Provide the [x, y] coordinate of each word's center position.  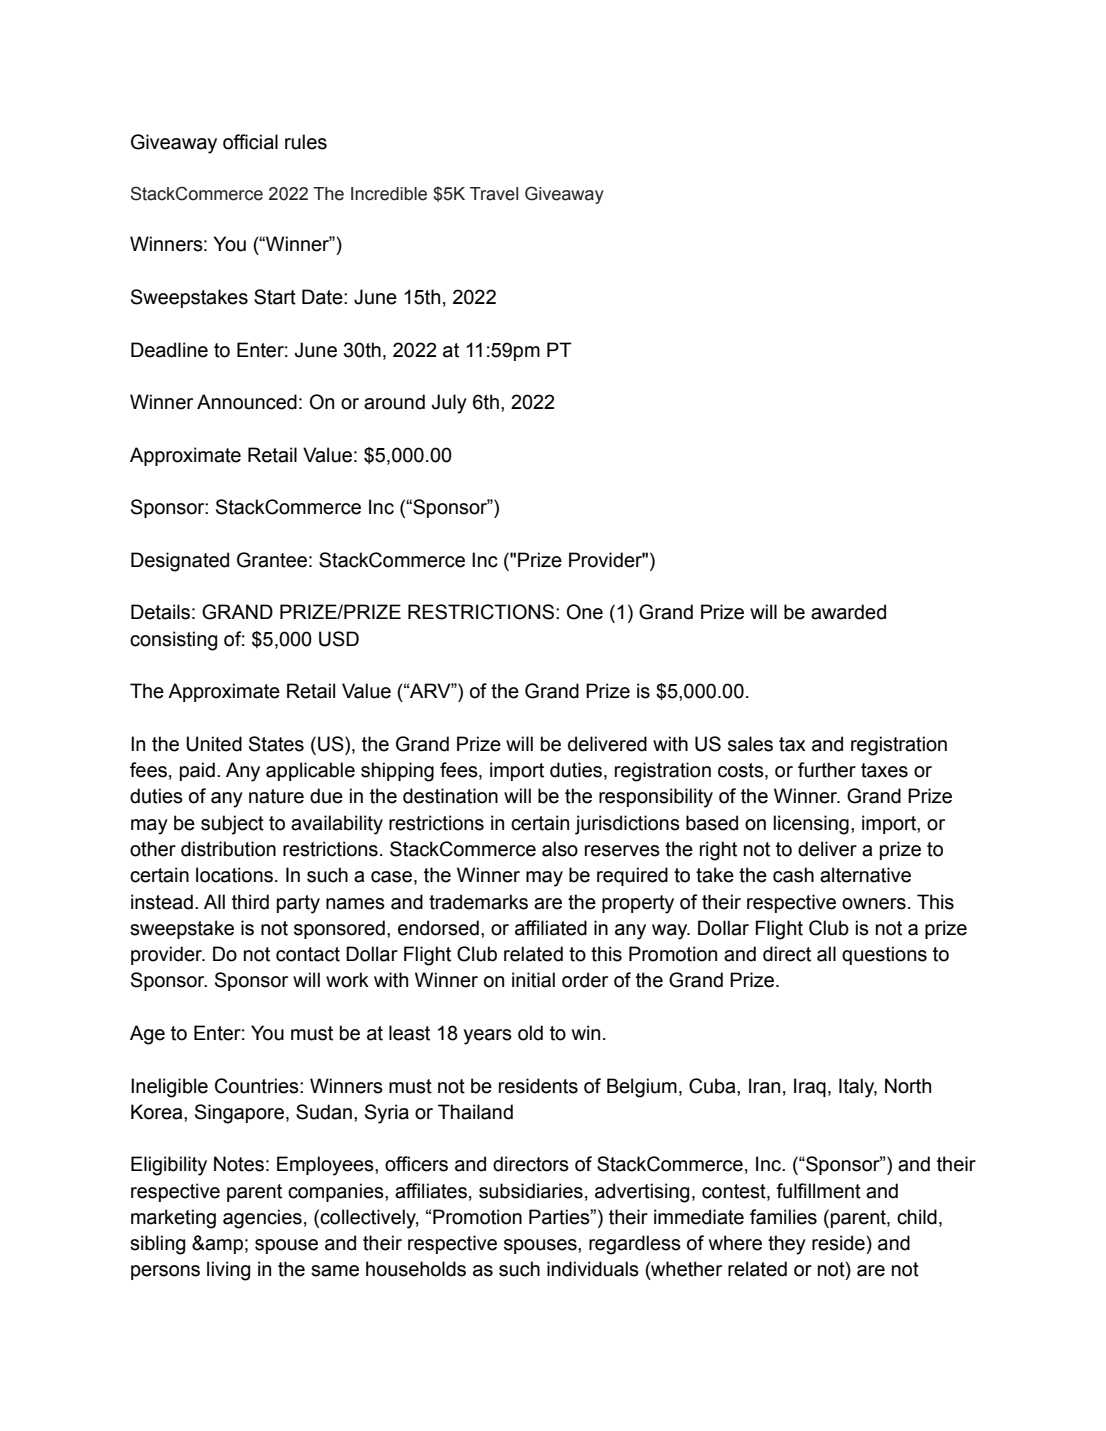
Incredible [389, 194]
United [214, 744]
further [827, 770]
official [250, 142]
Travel [494, 194]
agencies [262, 1219]
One [585, 612]
